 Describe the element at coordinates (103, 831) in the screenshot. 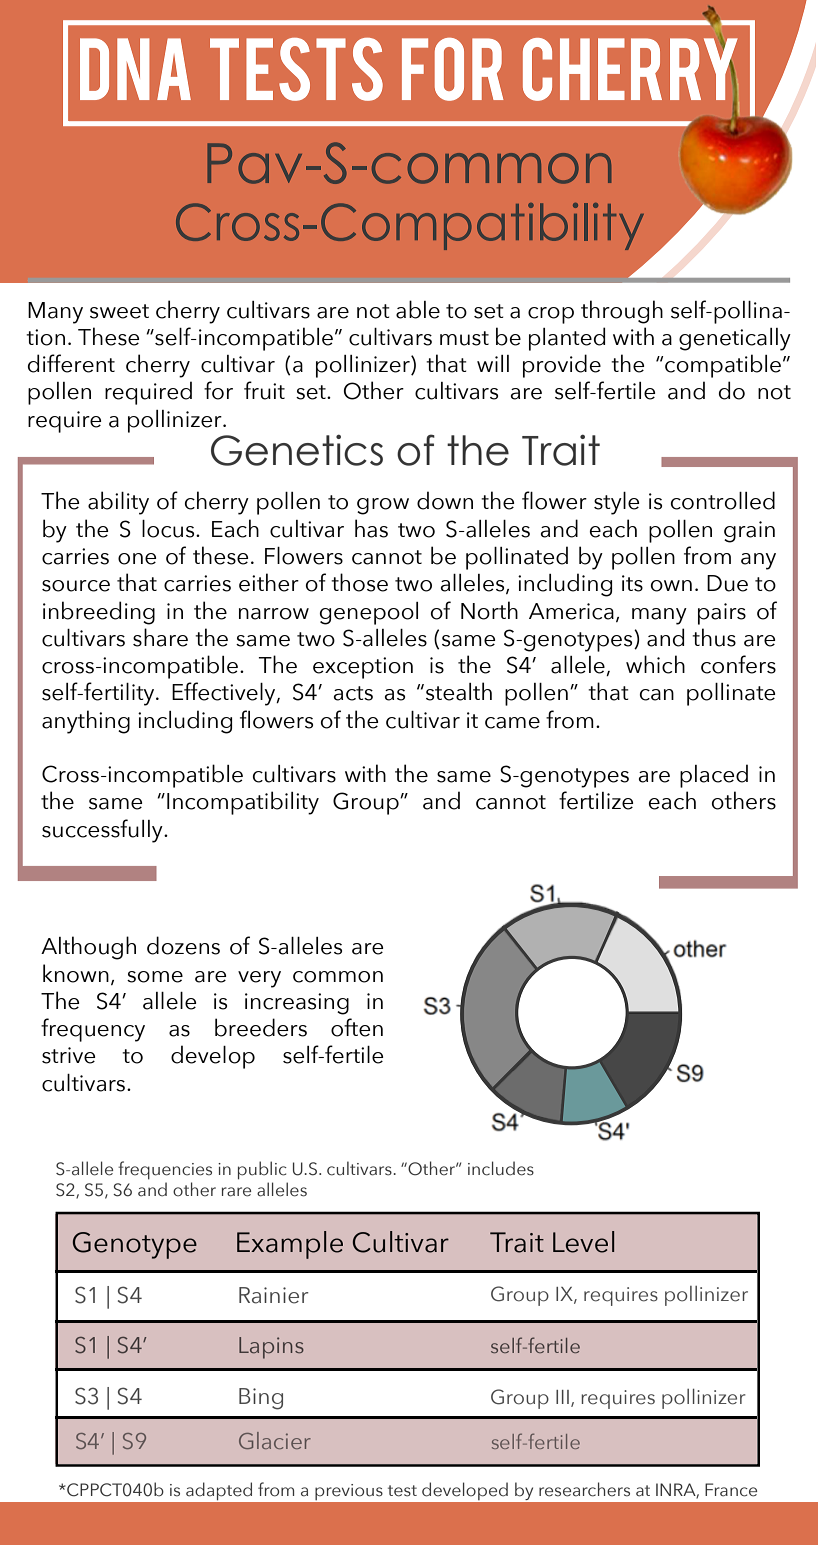

I see `successfully` at that location.
